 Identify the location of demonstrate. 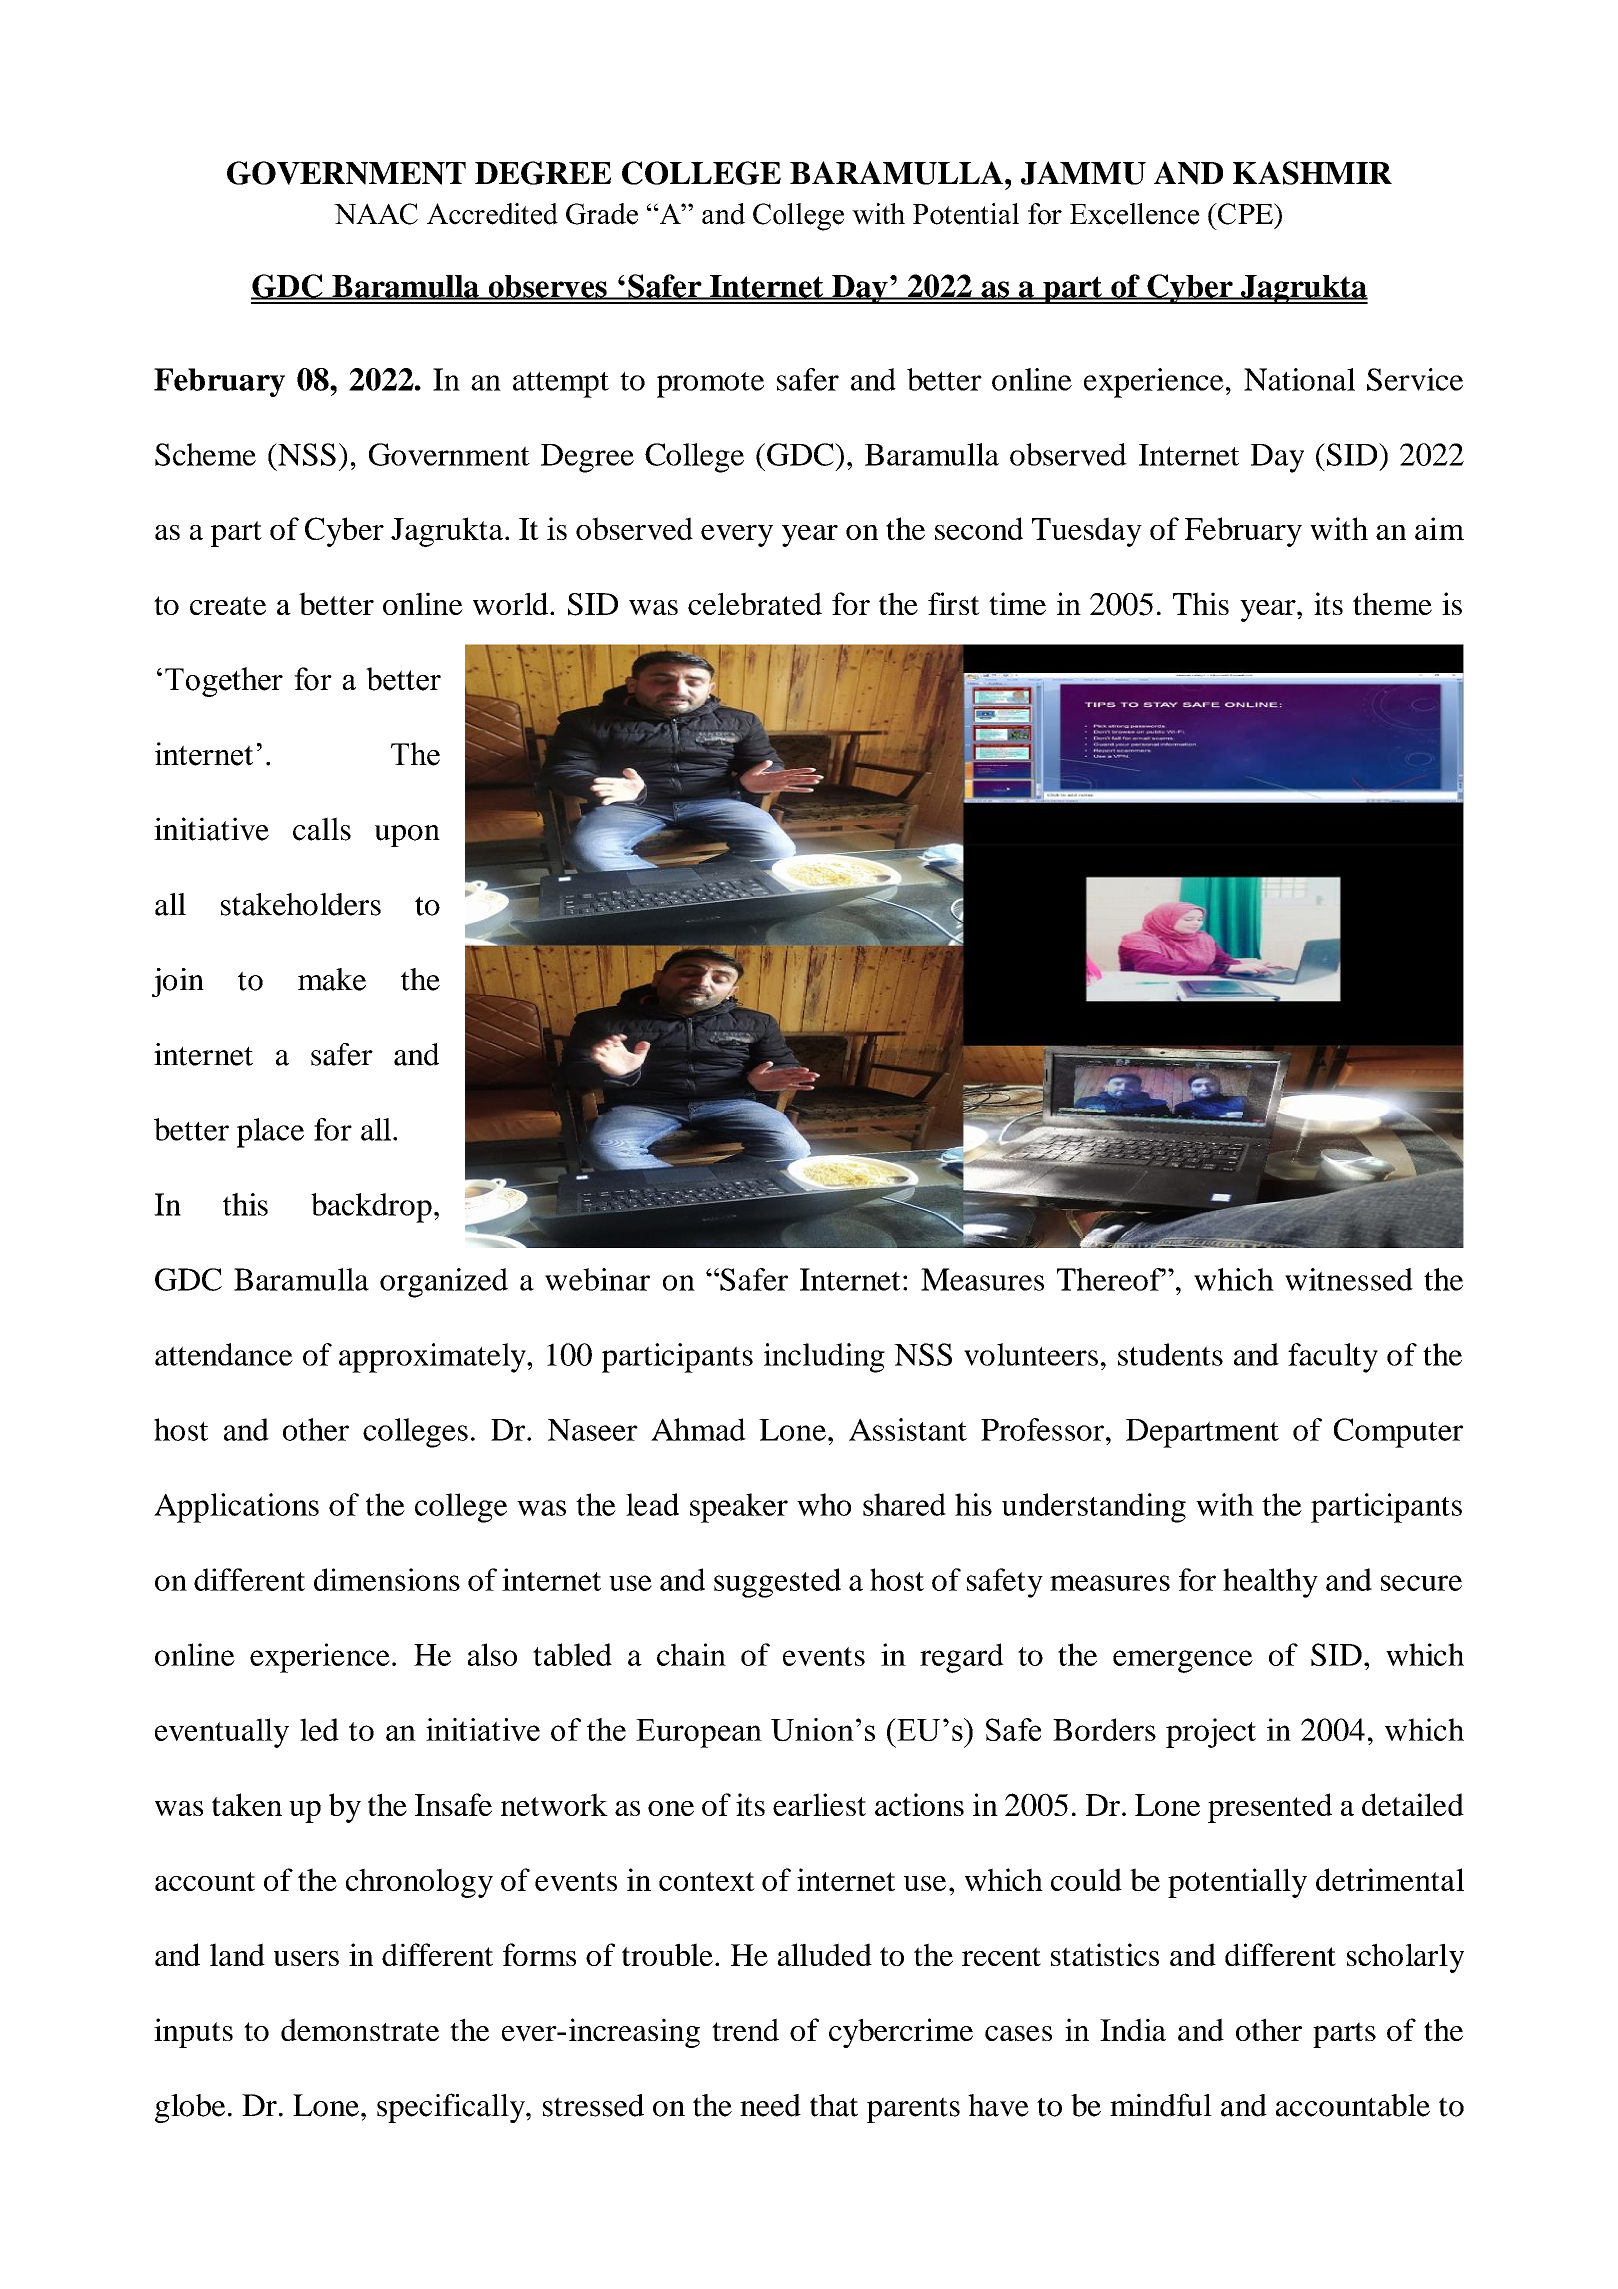
(360, 2029).
